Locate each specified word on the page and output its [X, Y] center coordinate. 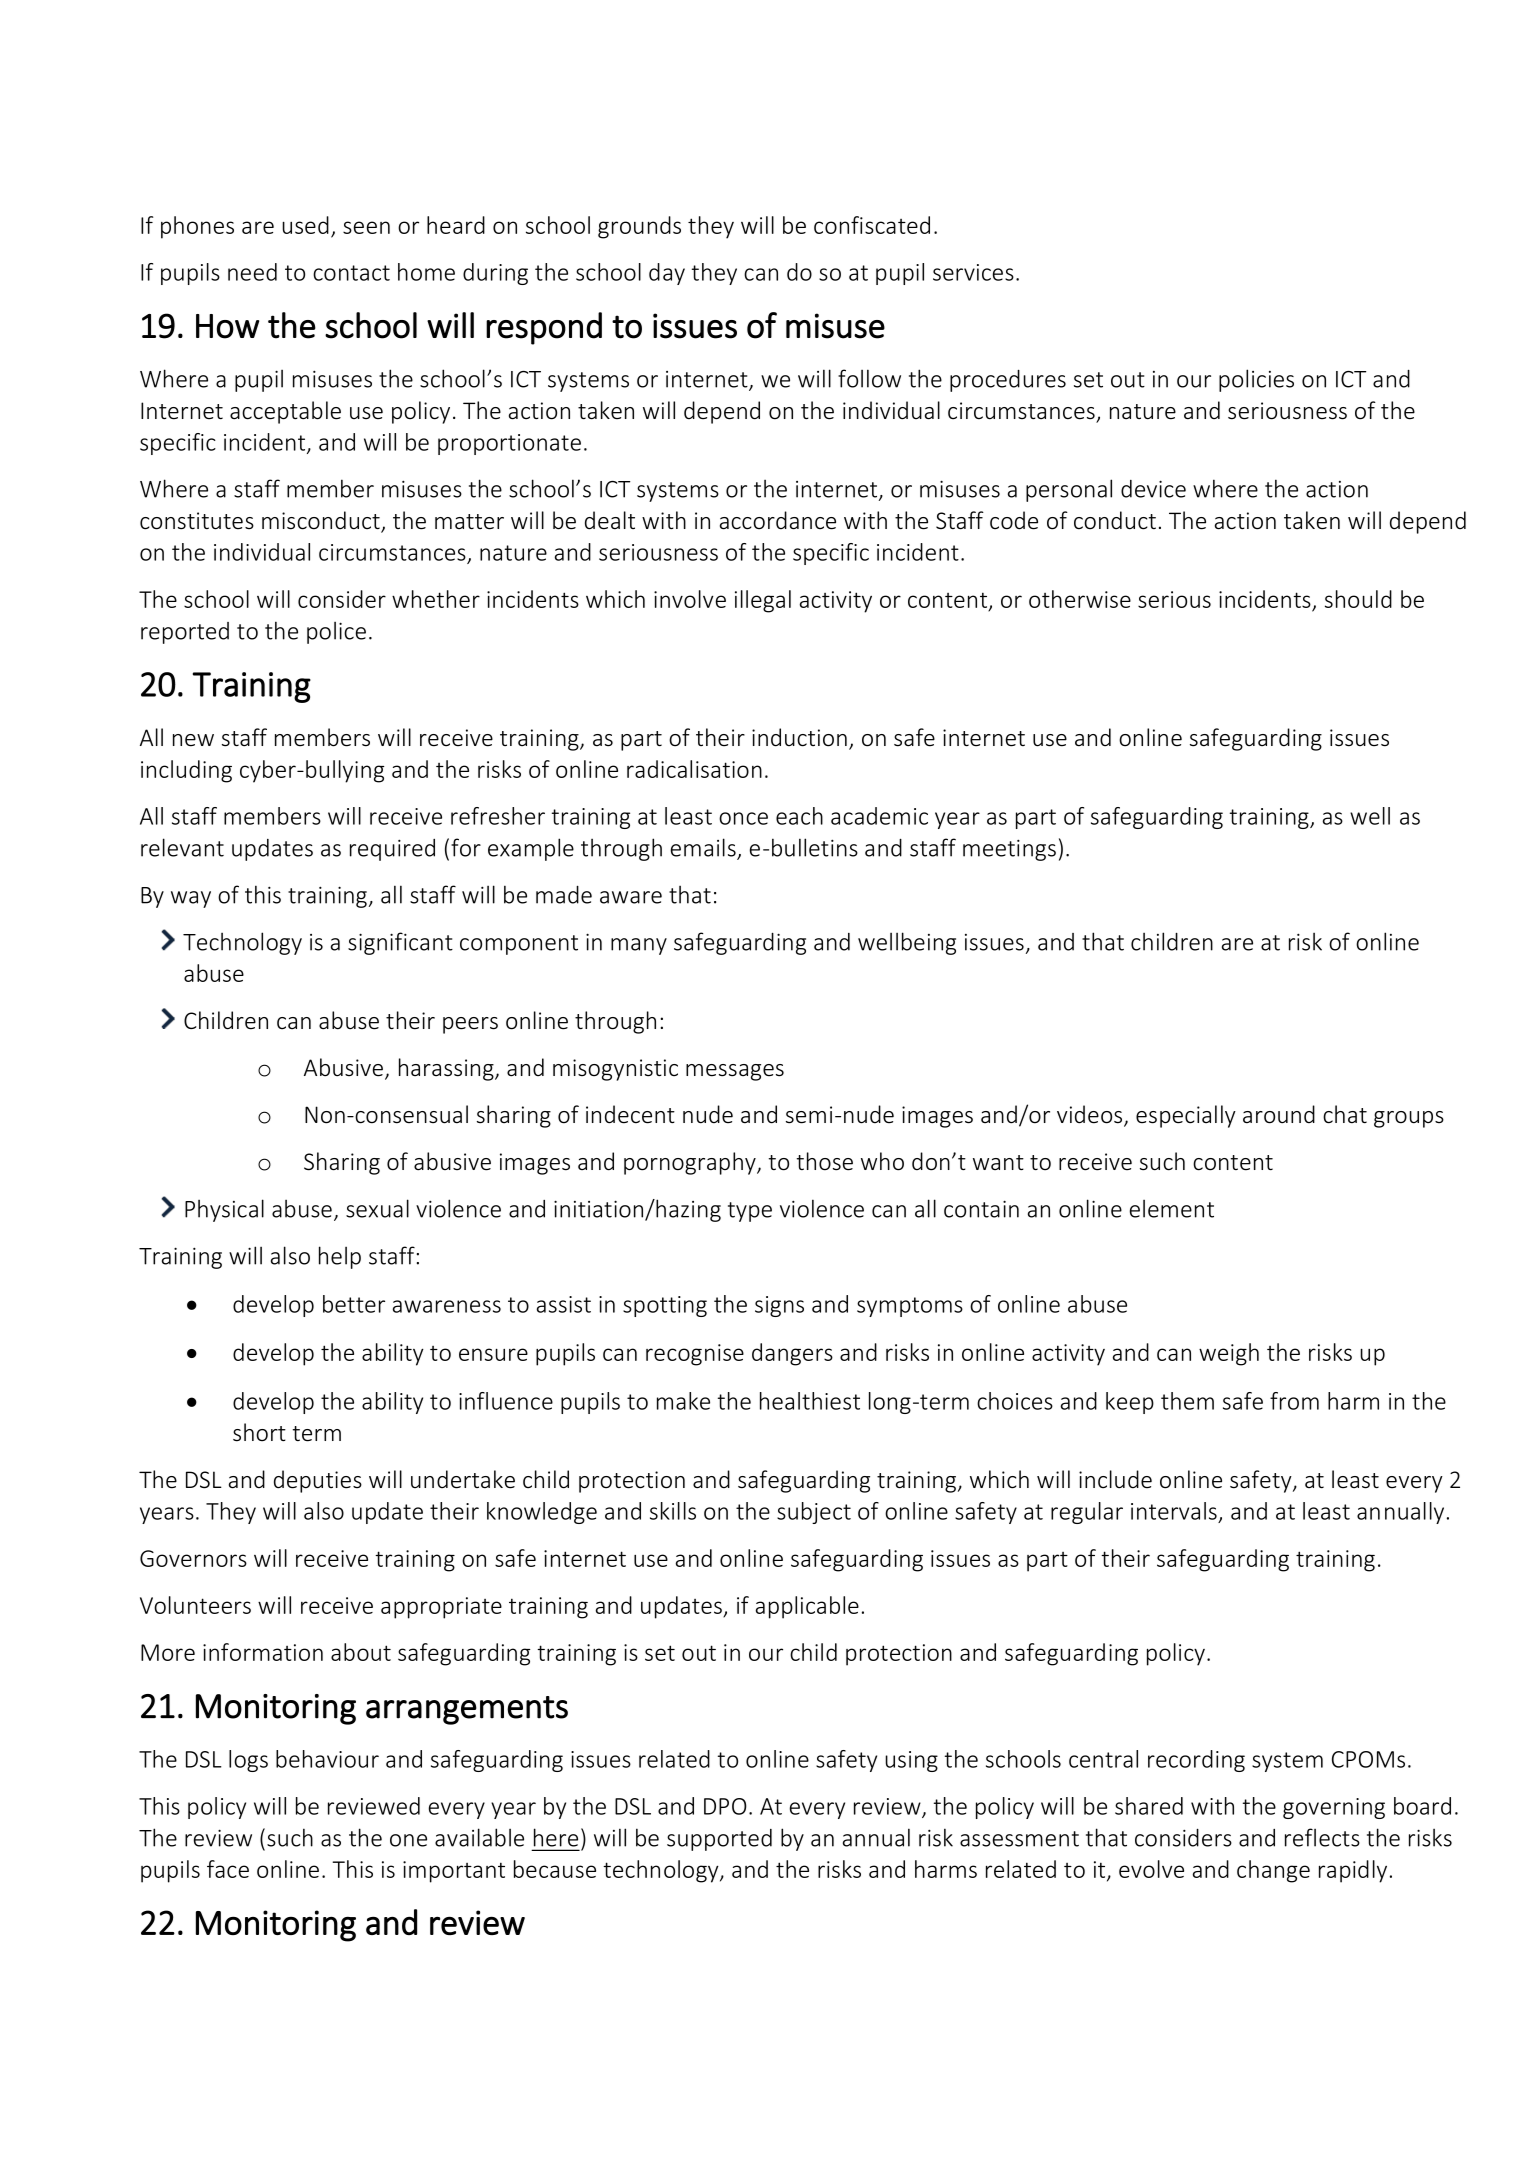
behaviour [327, 1759]
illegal [763, 601]
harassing [447, 1069]
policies [1256, 380]
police [336, 633]
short [259, 1432]
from [1294, 1401]
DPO [725, 1806]
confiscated [872, 225]
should [1358, 599]
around [1279, 1114]
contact [351, 273]
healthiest [810, 1401]
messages [735, 1072]
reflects [1322, 1837]
